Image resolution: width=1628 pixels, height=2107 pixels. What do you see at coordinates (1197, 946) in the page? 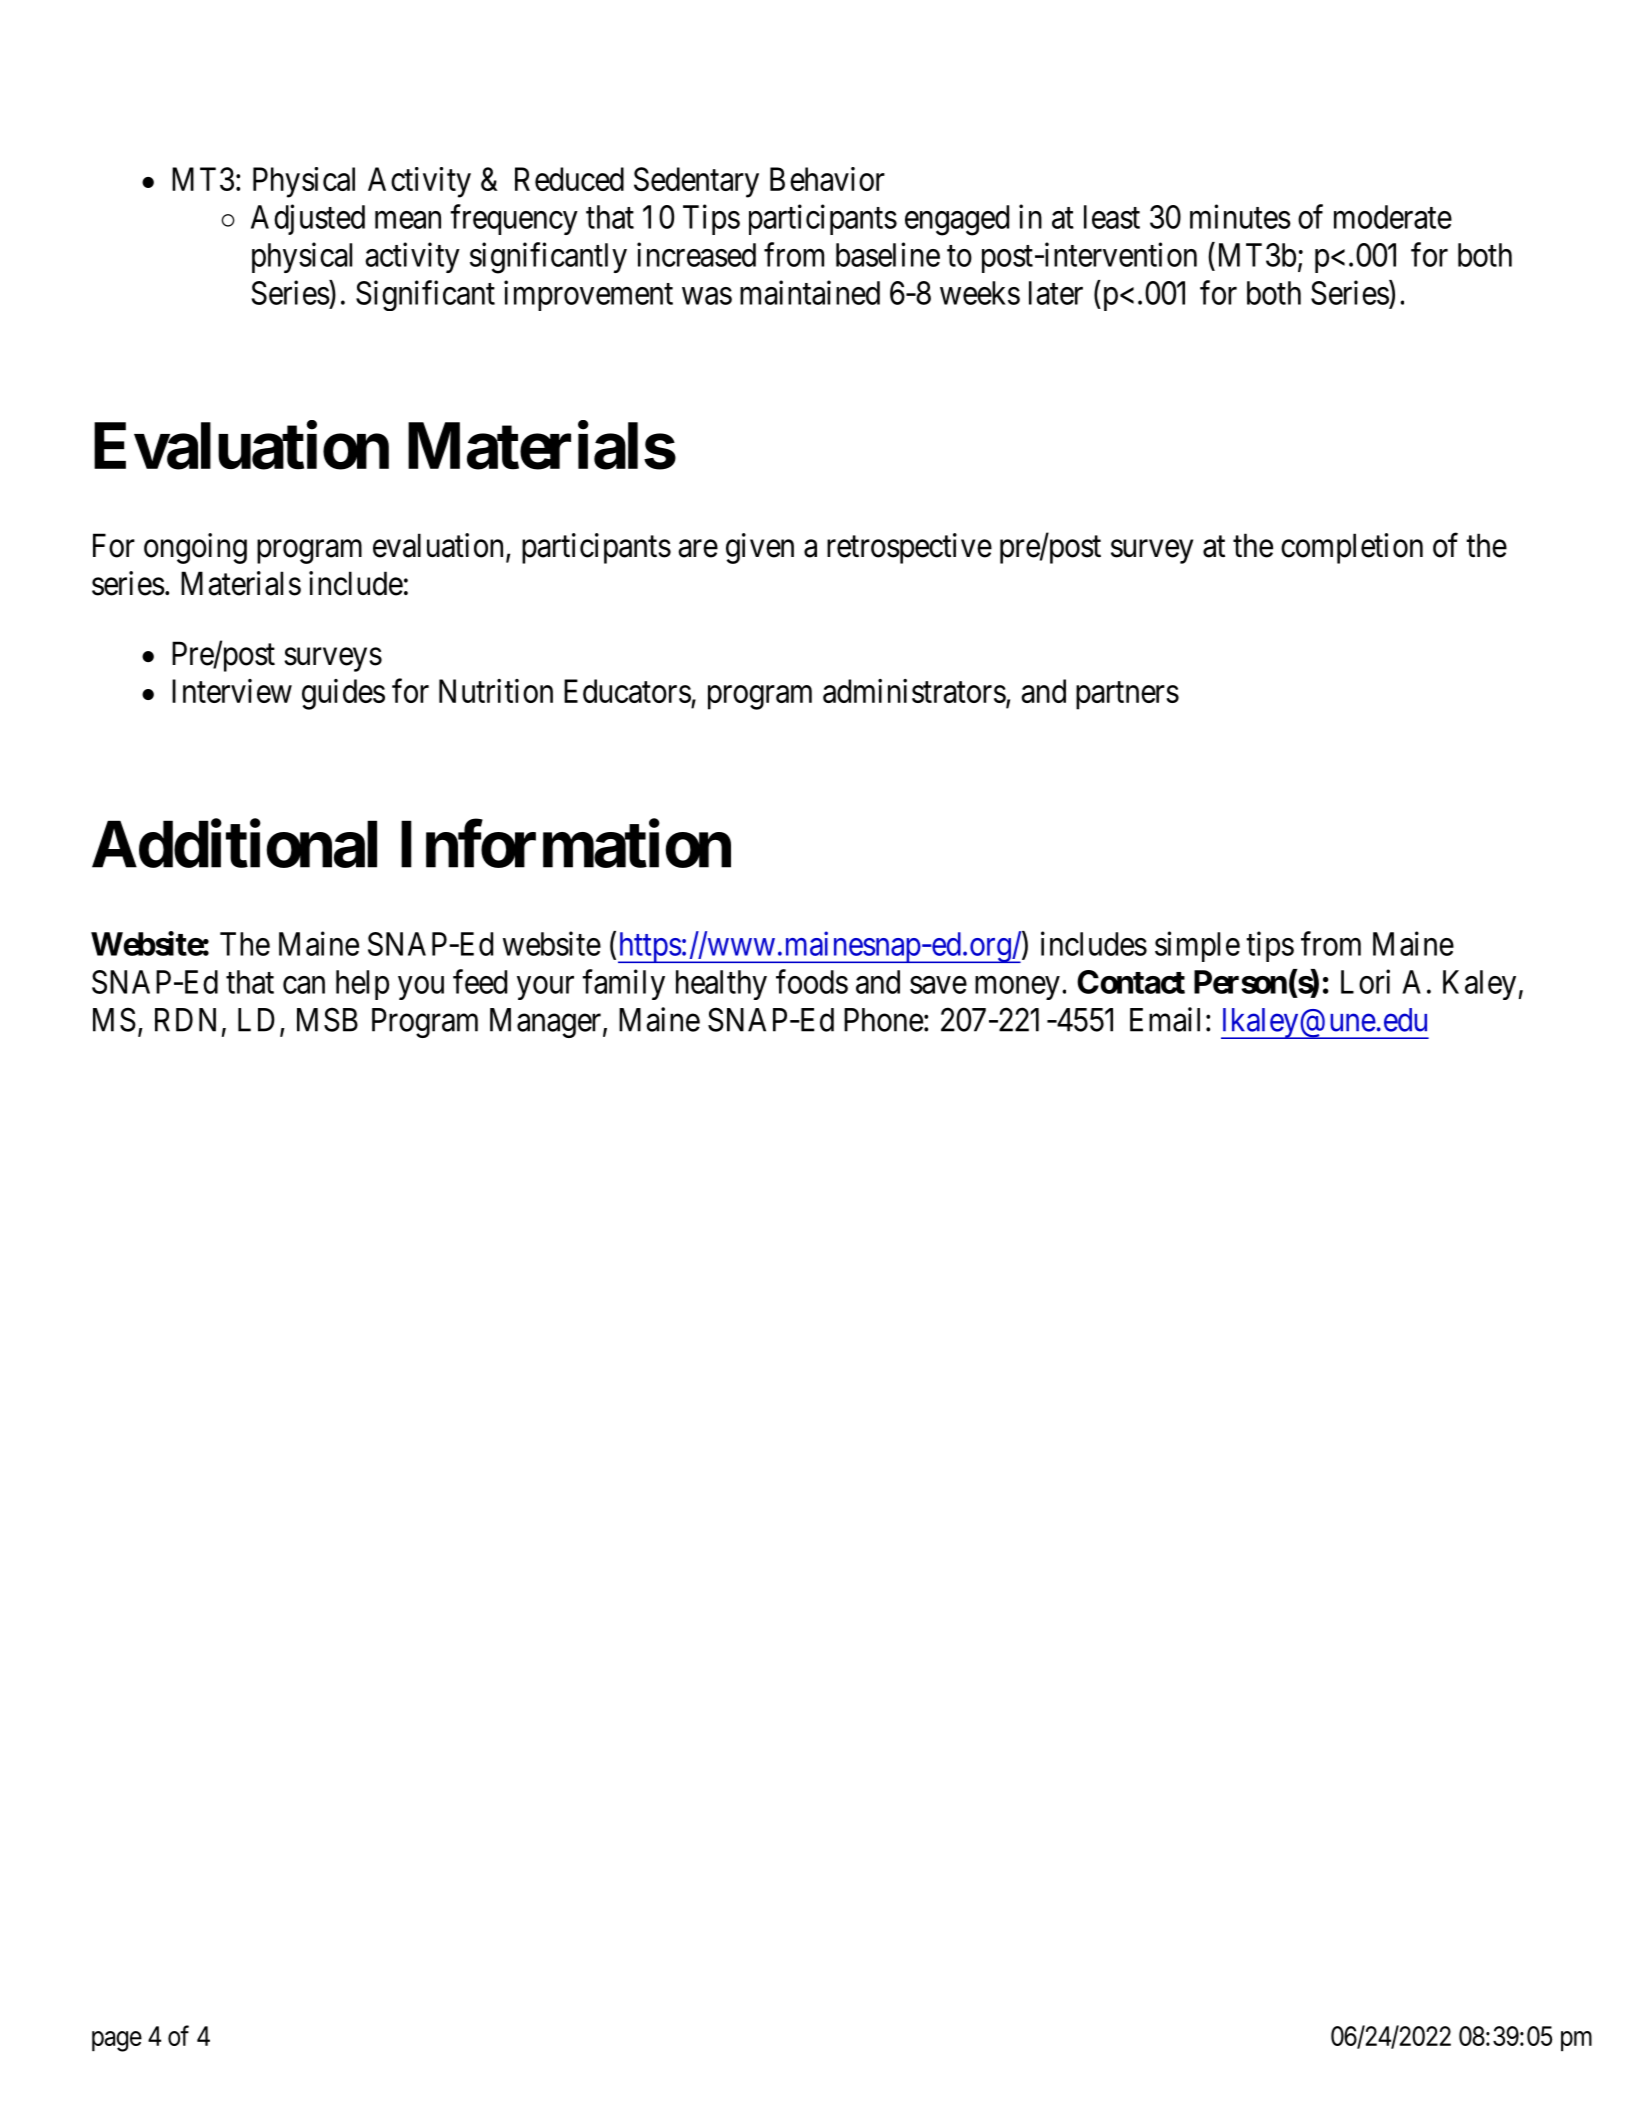
I see `simple` at bounding box center [1197, 946].
